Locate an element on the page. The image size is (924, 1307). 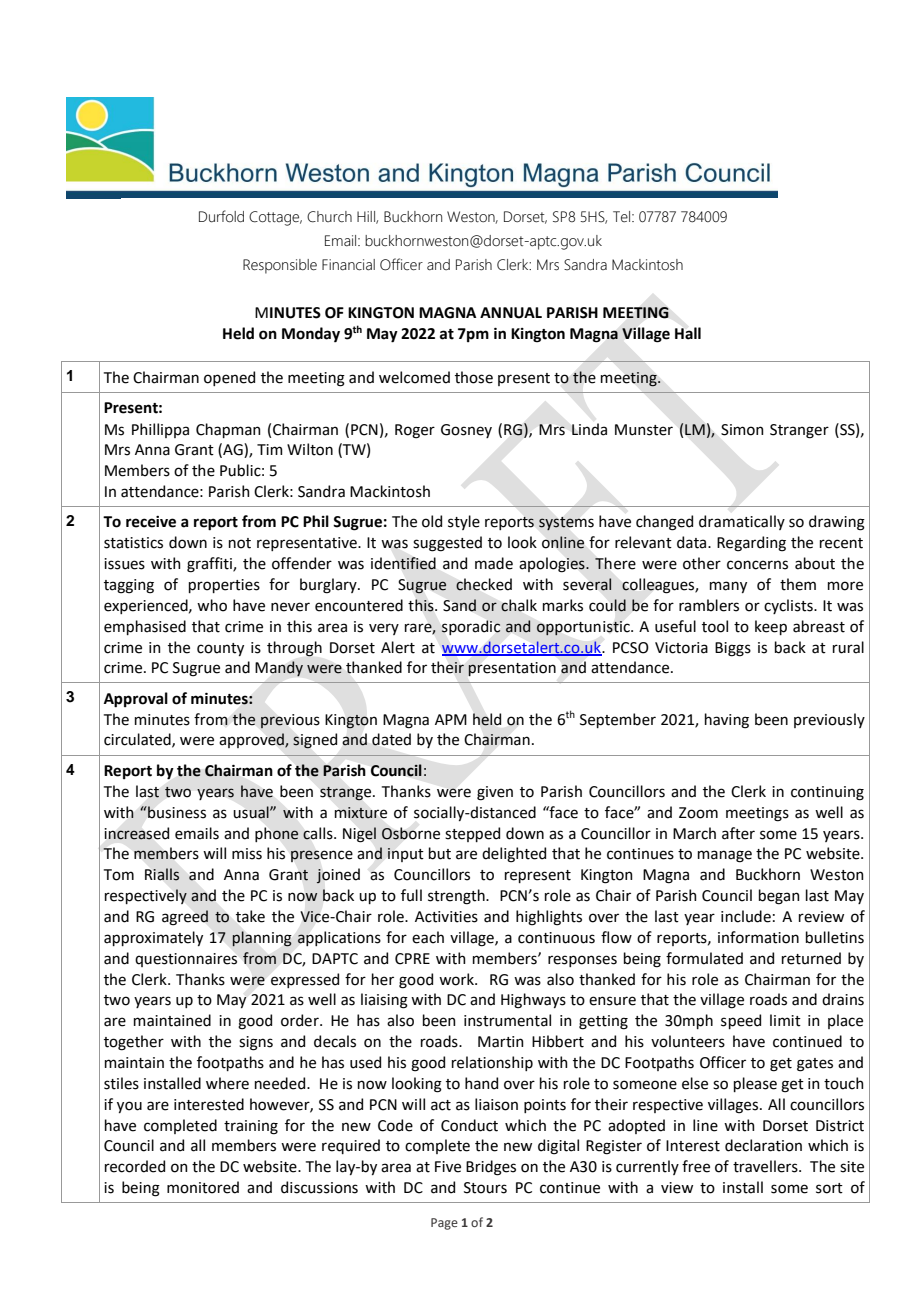
Bridges is located at coordinates (491, 1168).
